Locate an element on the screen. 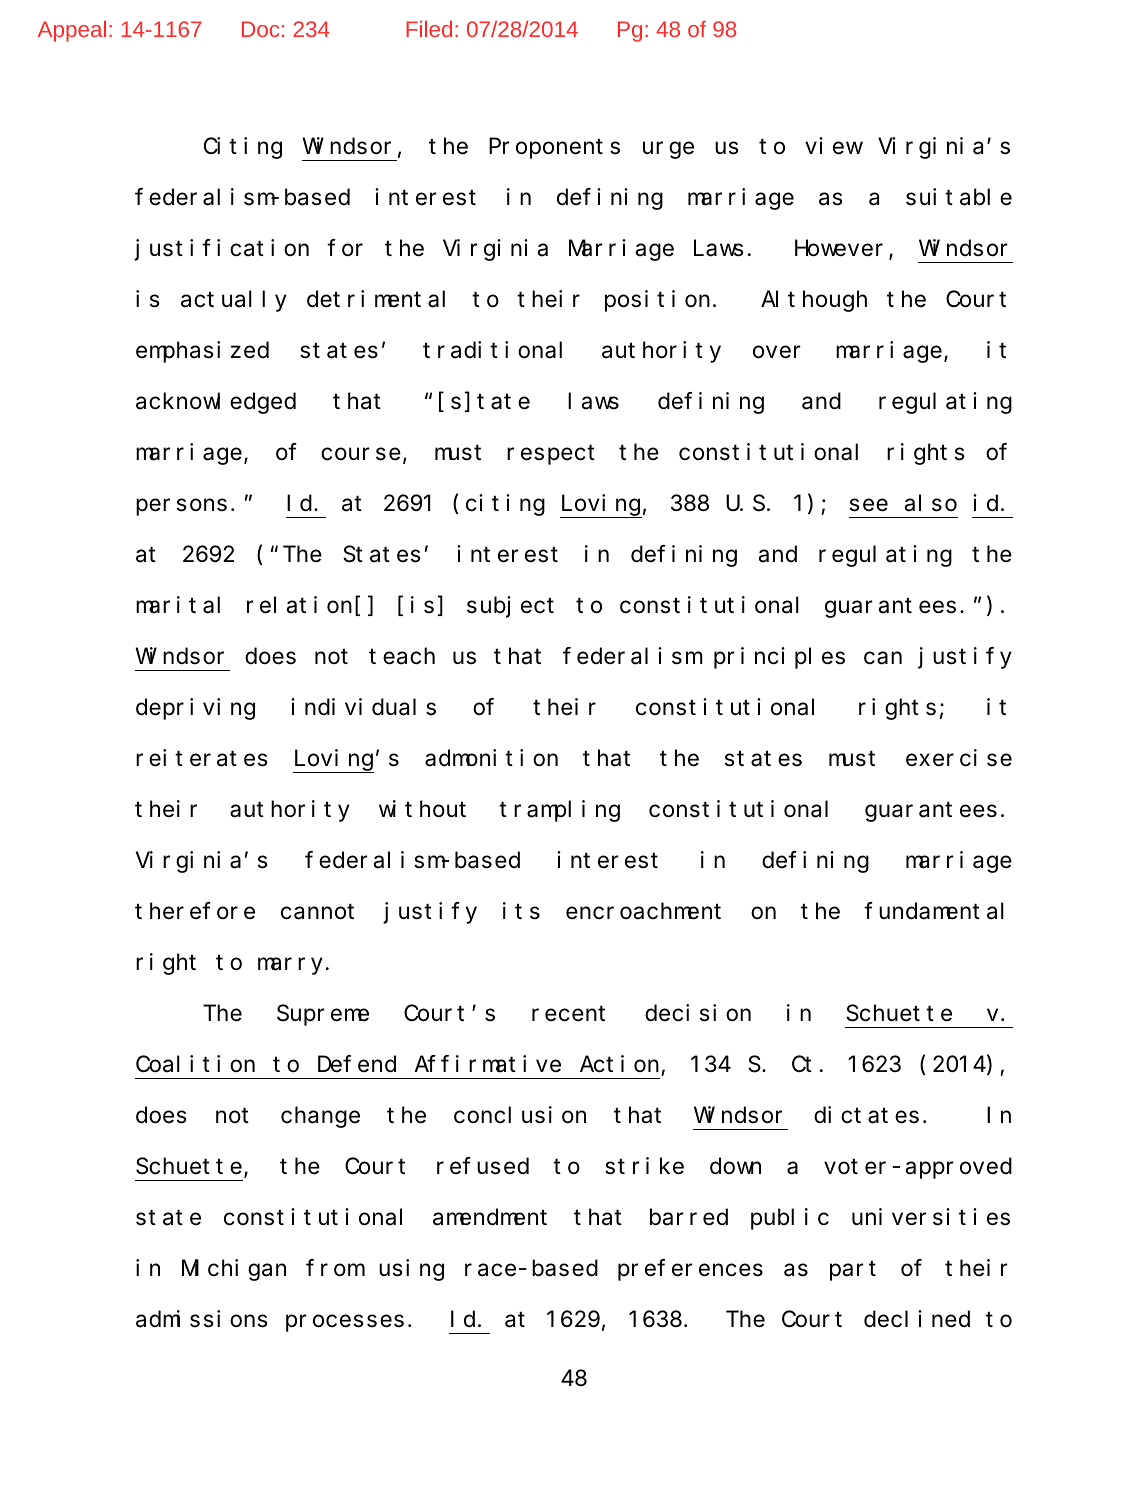 The width and height of the screenshot is (1148, 1486). emphasized is located at coordinates (202, 352).
